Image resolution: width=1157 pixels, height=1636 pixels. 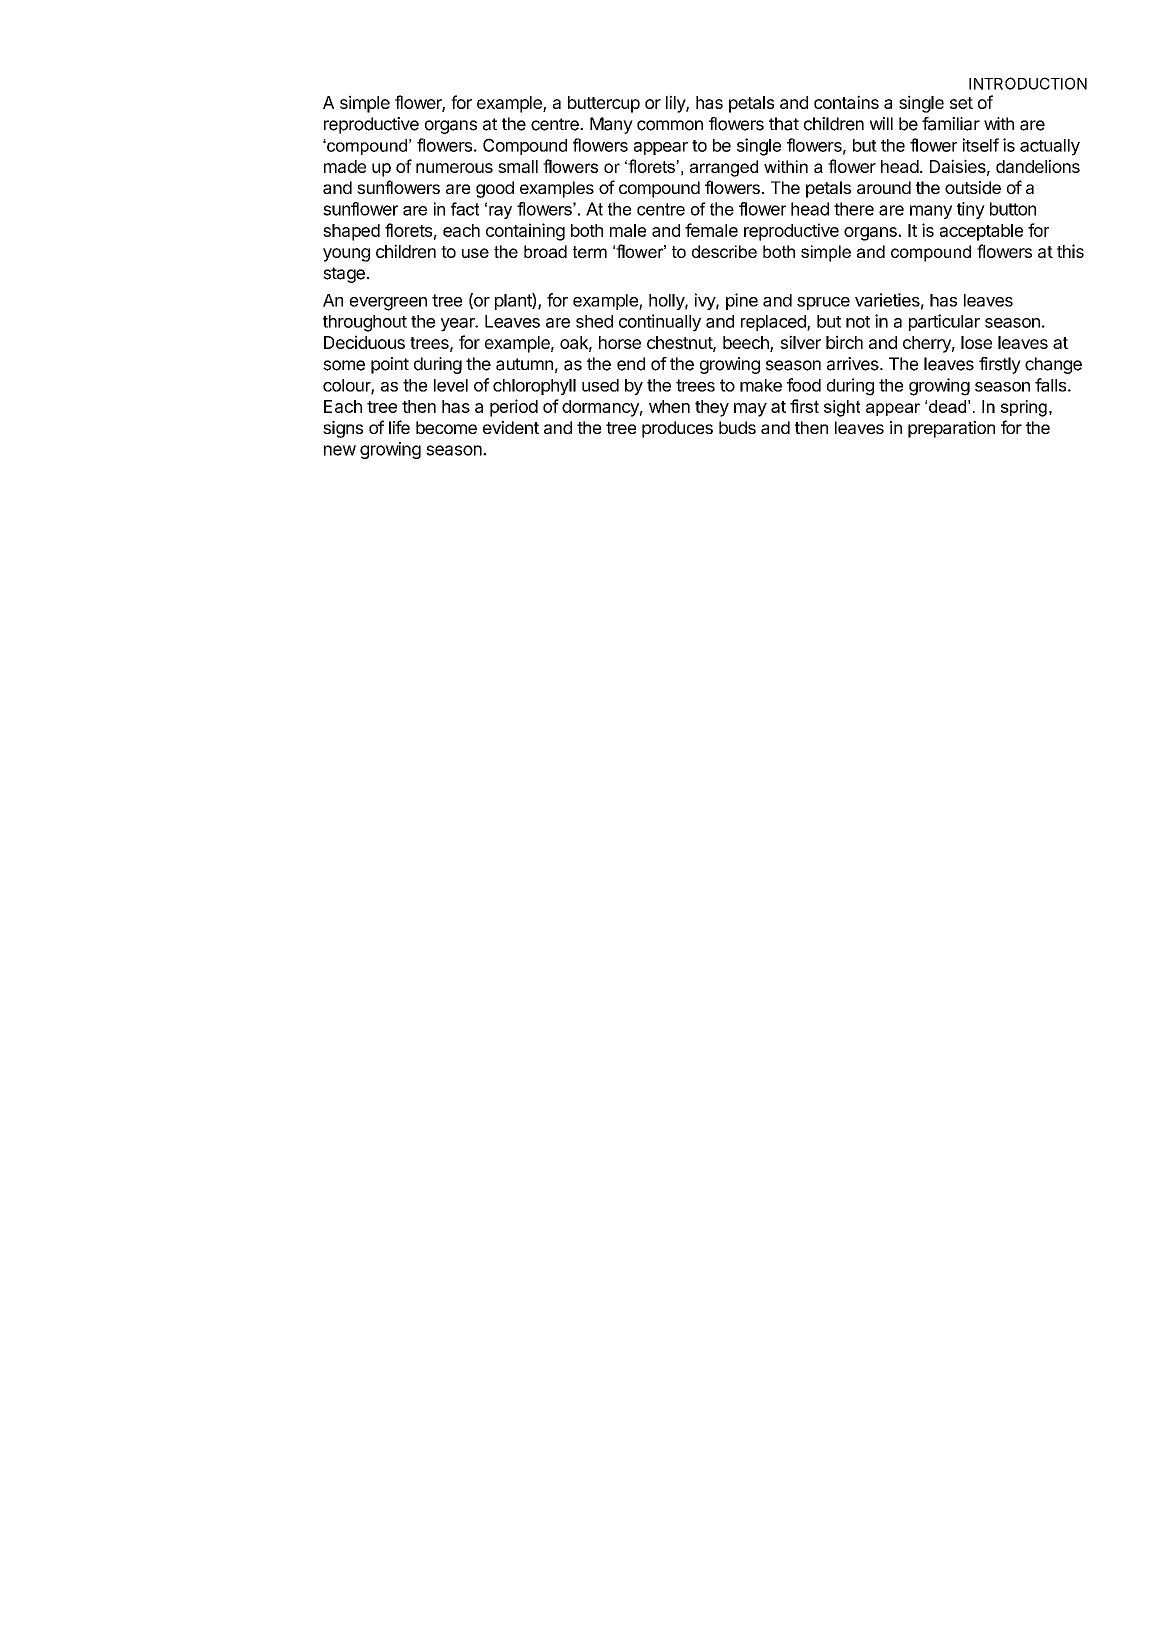 What do you see at coordinates (446, 427) in the image?
I see `become` at bounding box center [446, 427].
